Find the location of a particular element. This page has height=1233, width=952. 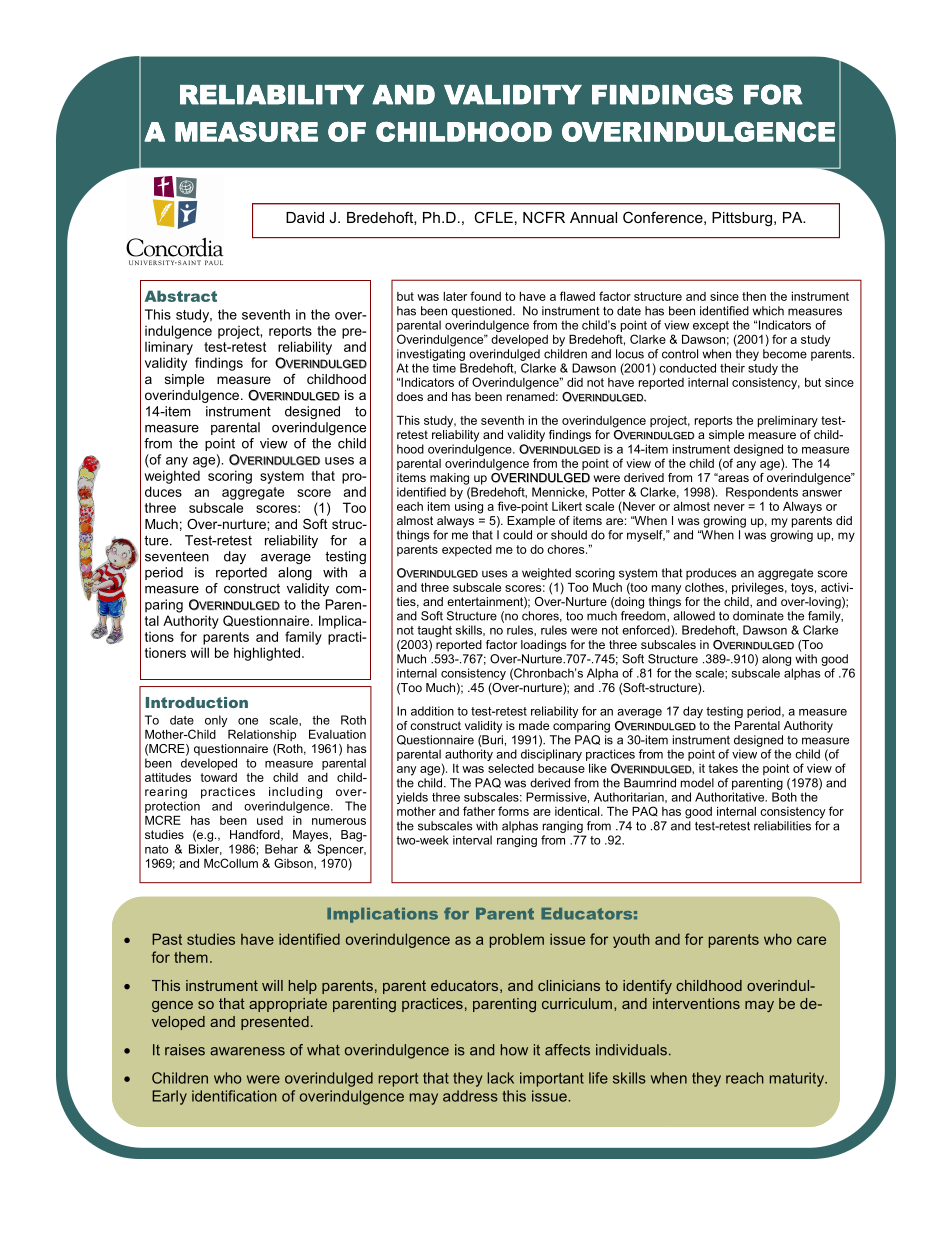

seventeen is located at coordinates (177, 557).
